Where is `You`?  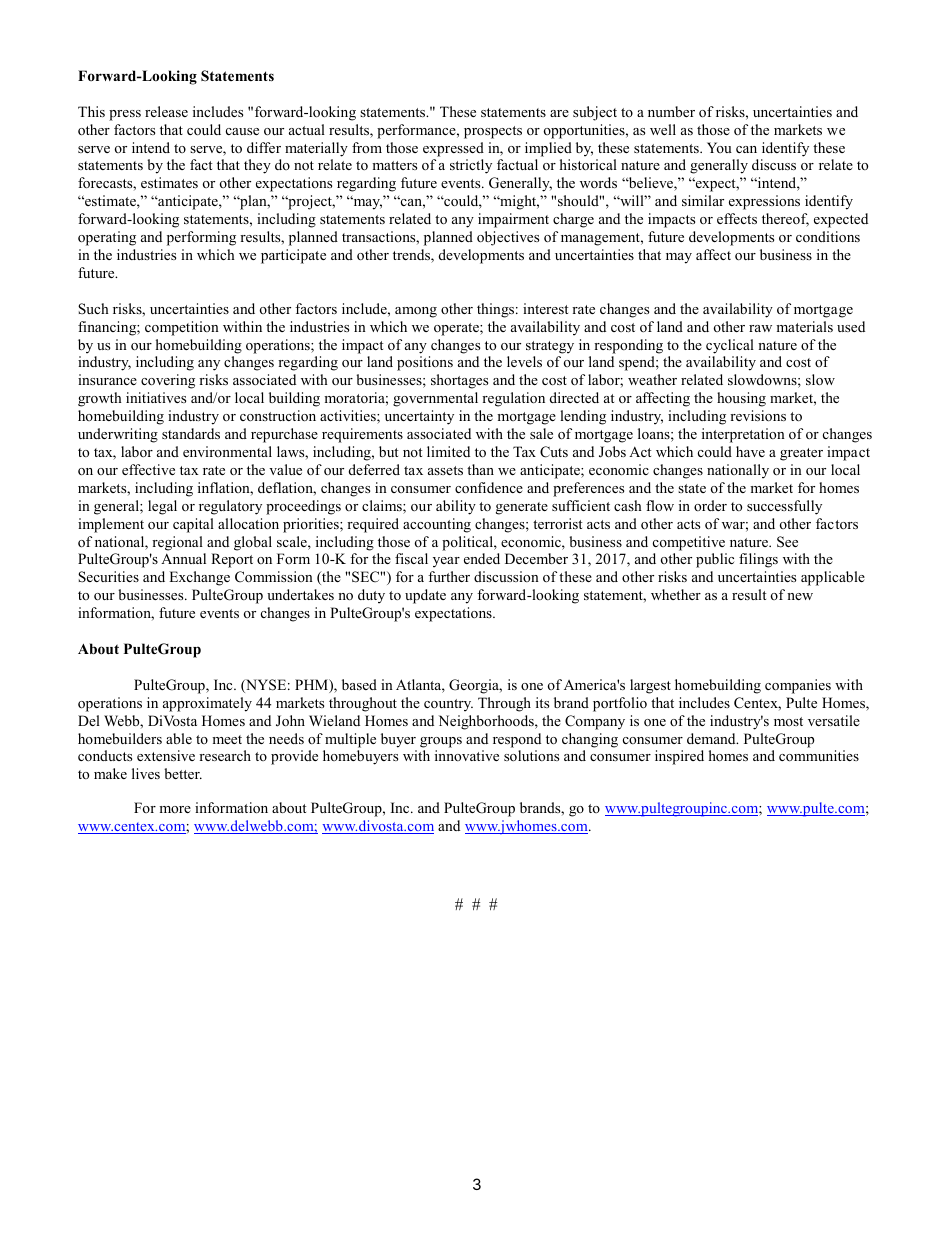 You is located at coordinates (719, 147).
